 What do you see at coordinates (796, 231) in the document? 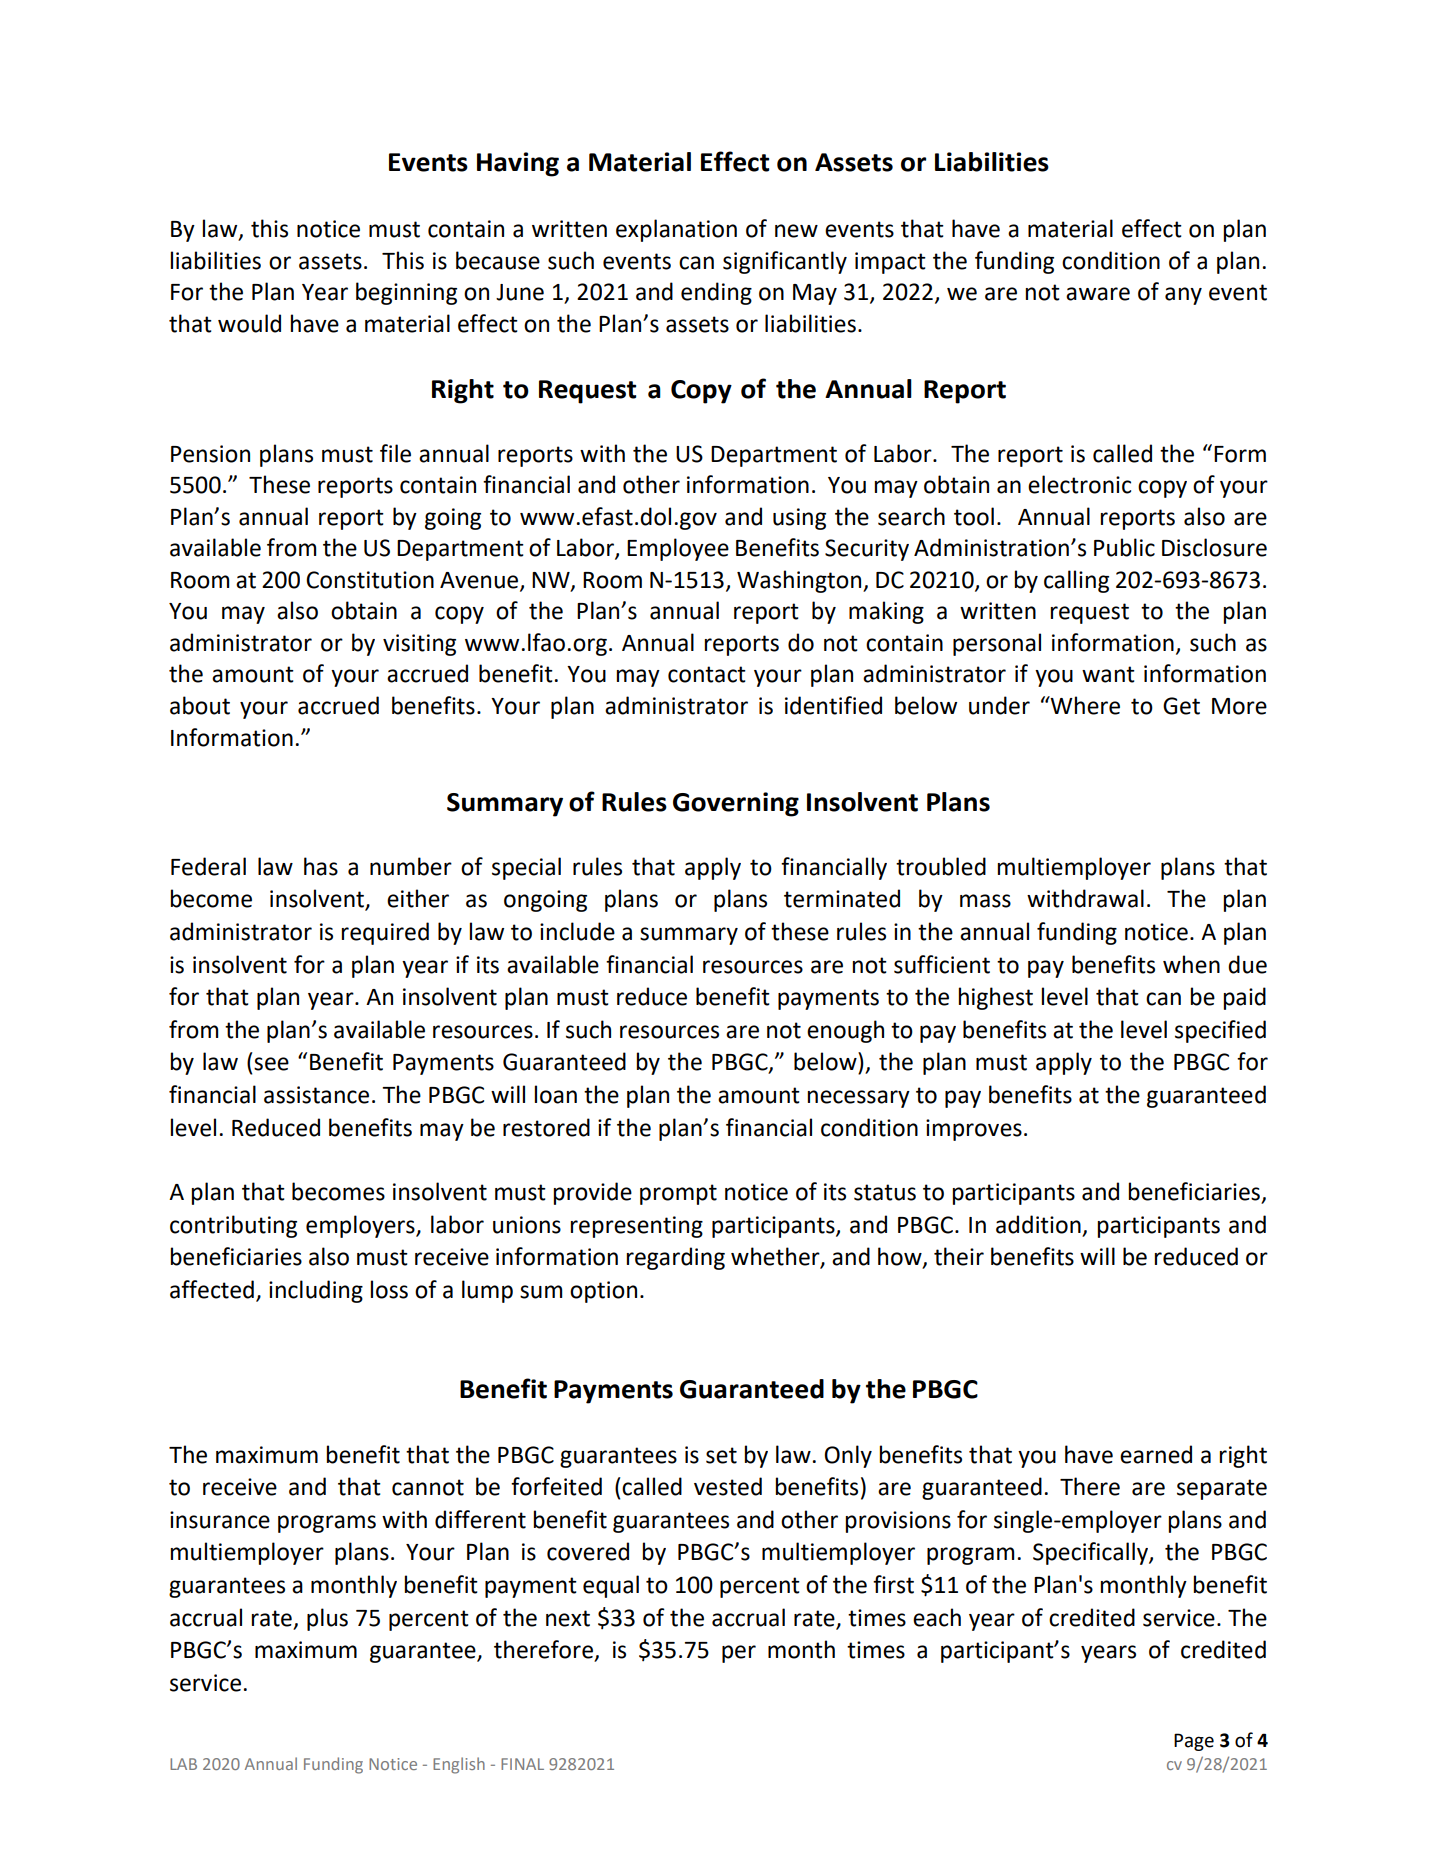
I see `new` at bounding box center [796, 231].
